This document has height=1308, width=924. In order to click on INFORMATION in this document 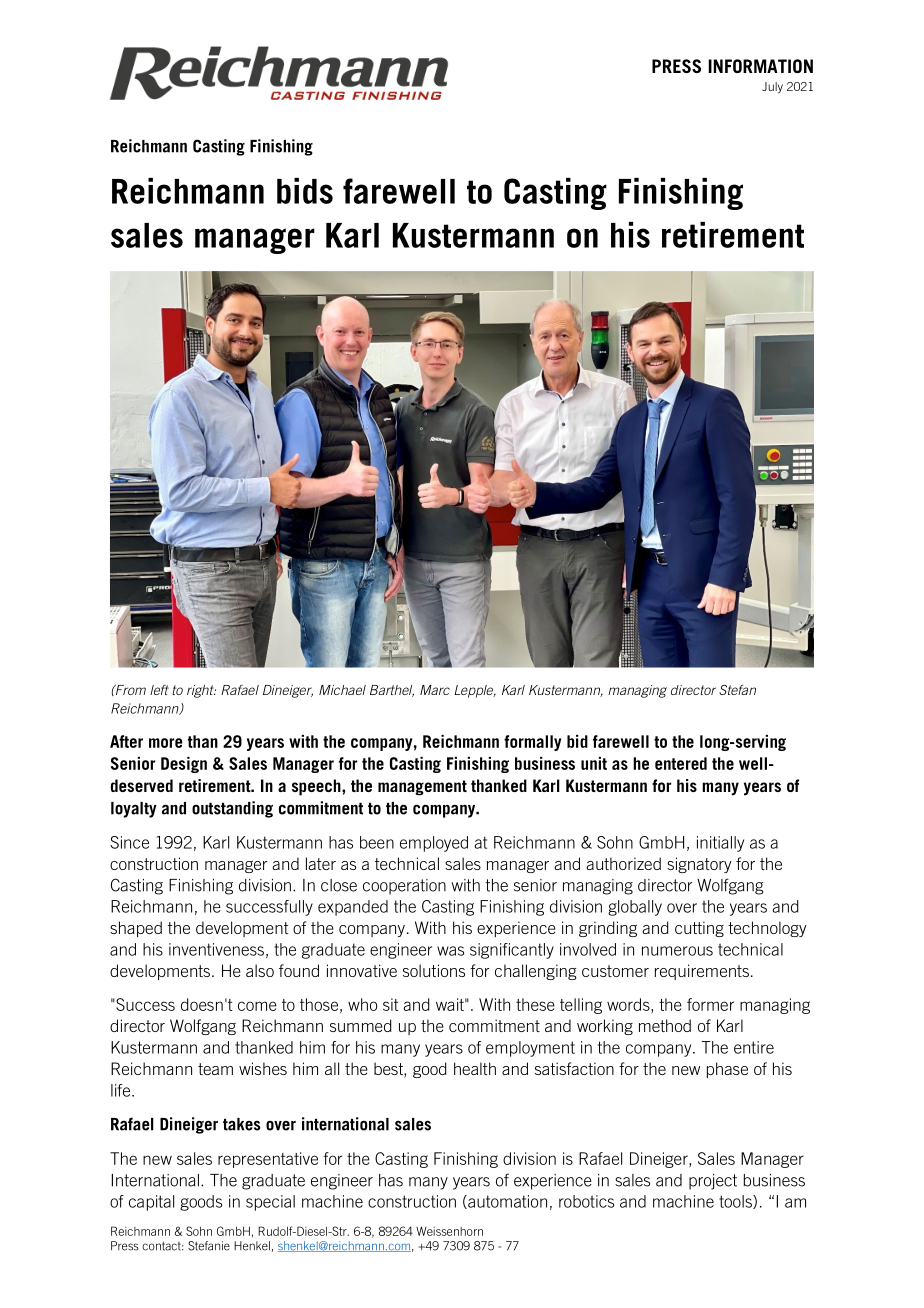, I will do `click(760, 66)`.
